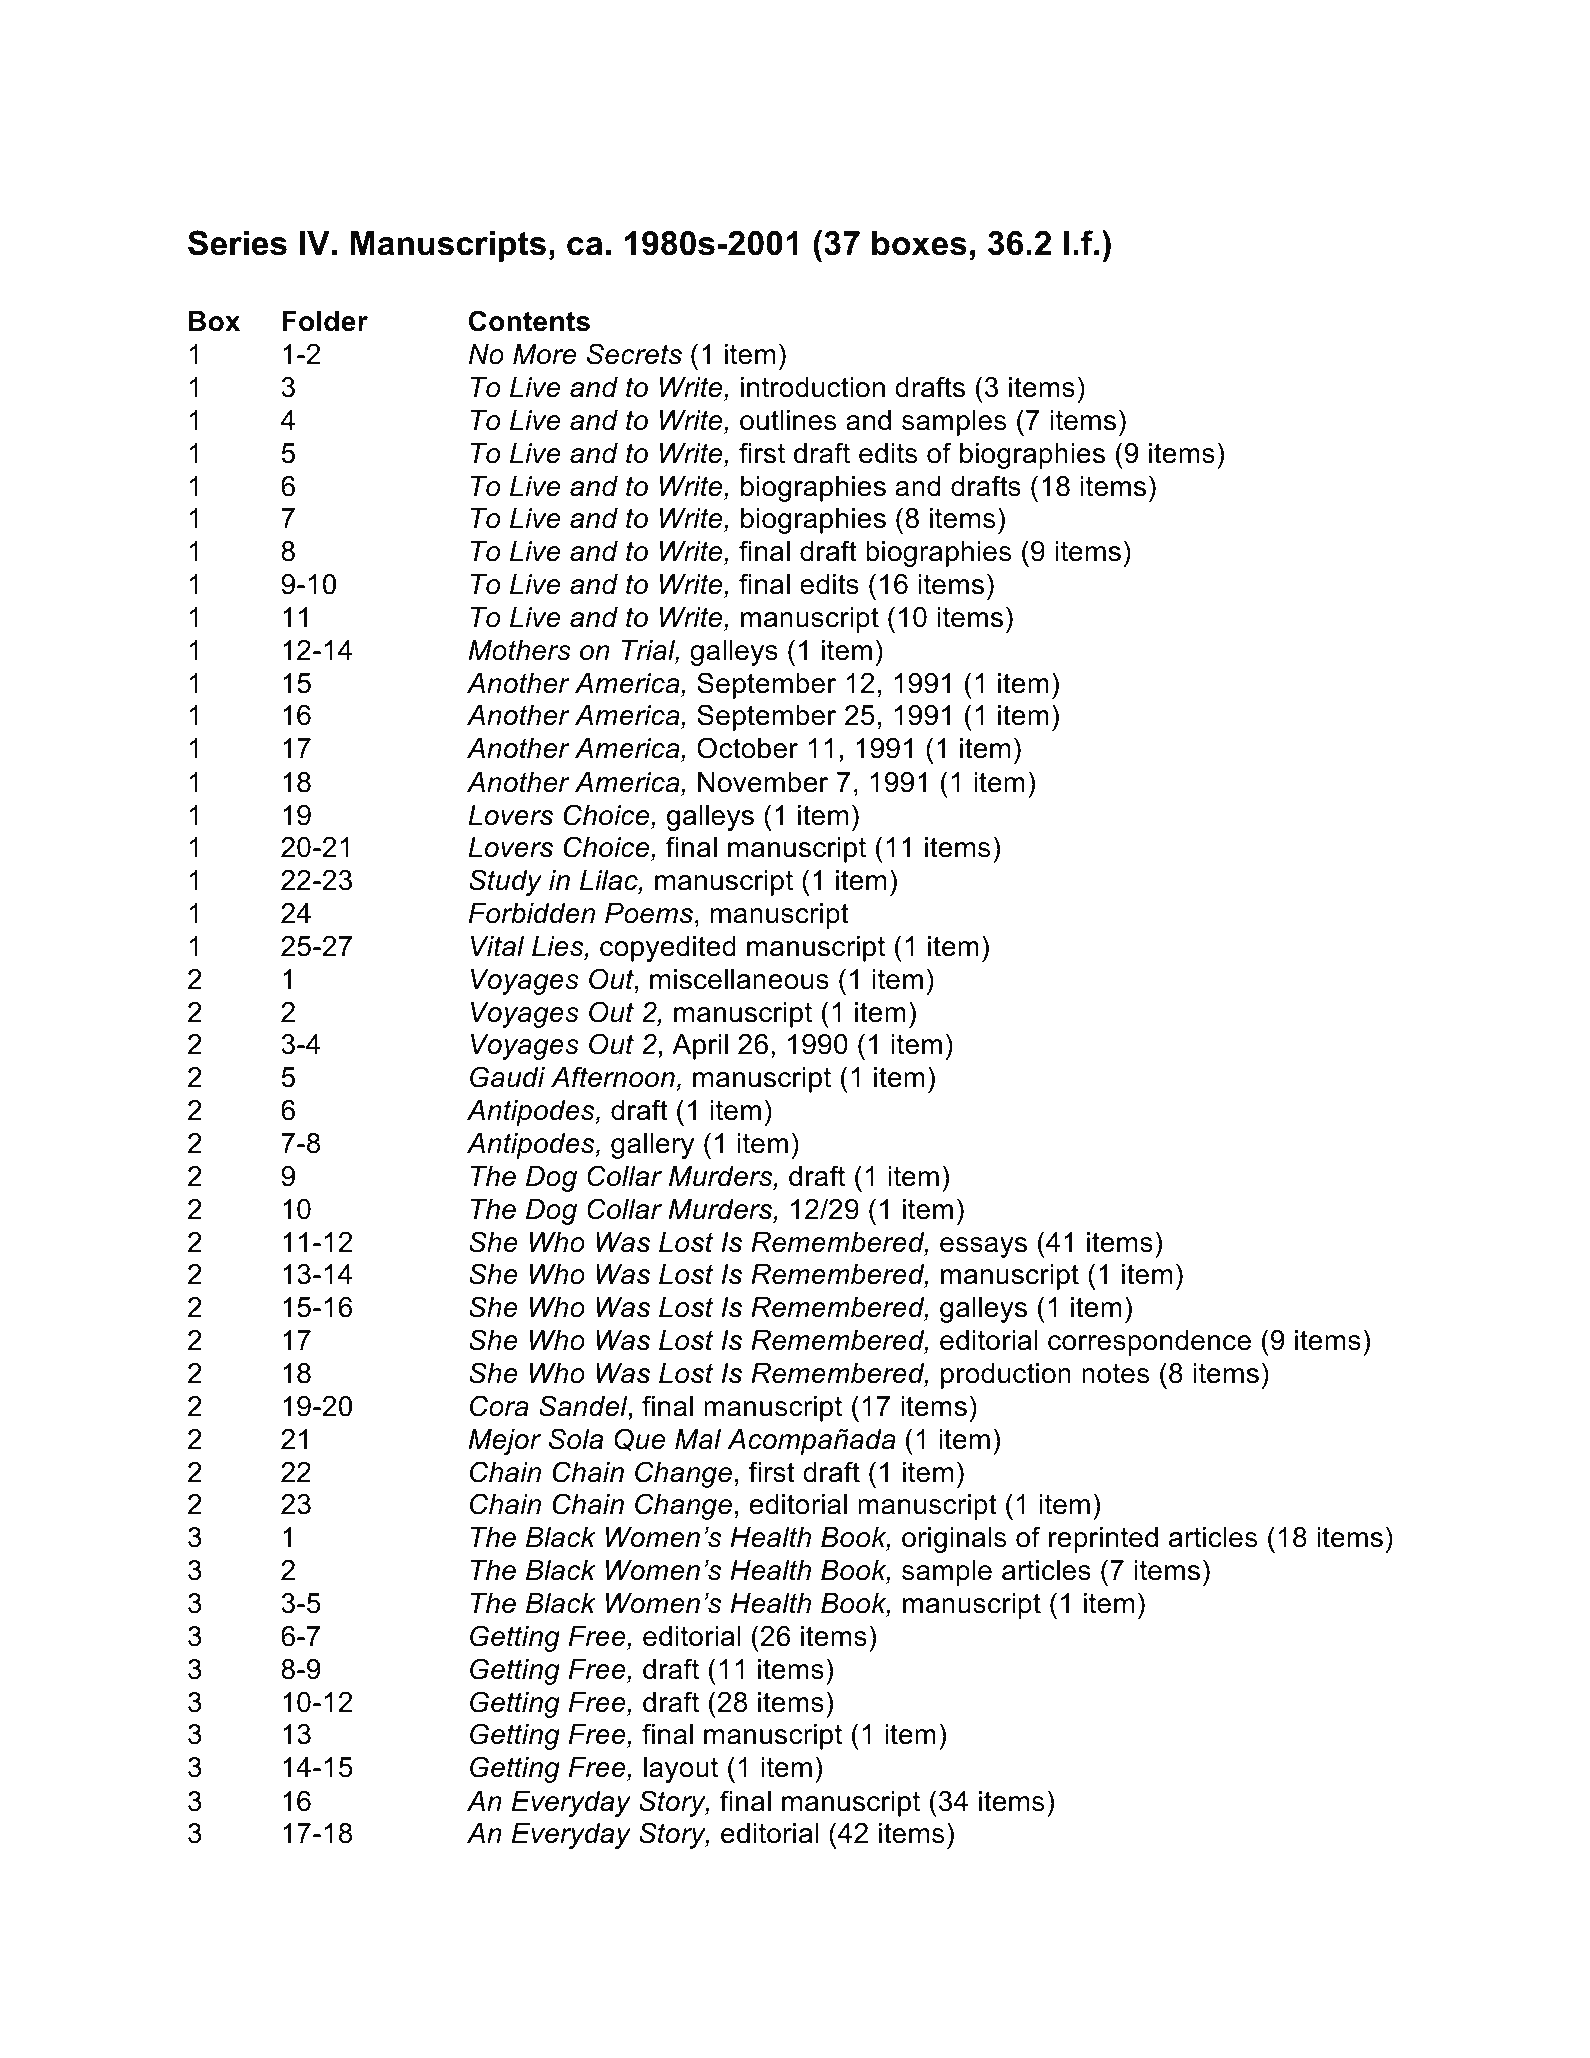 The image size is (1590, 2058). Describe the element at coordinates (698, 1439) in the document. I see `Mal` at that location.
